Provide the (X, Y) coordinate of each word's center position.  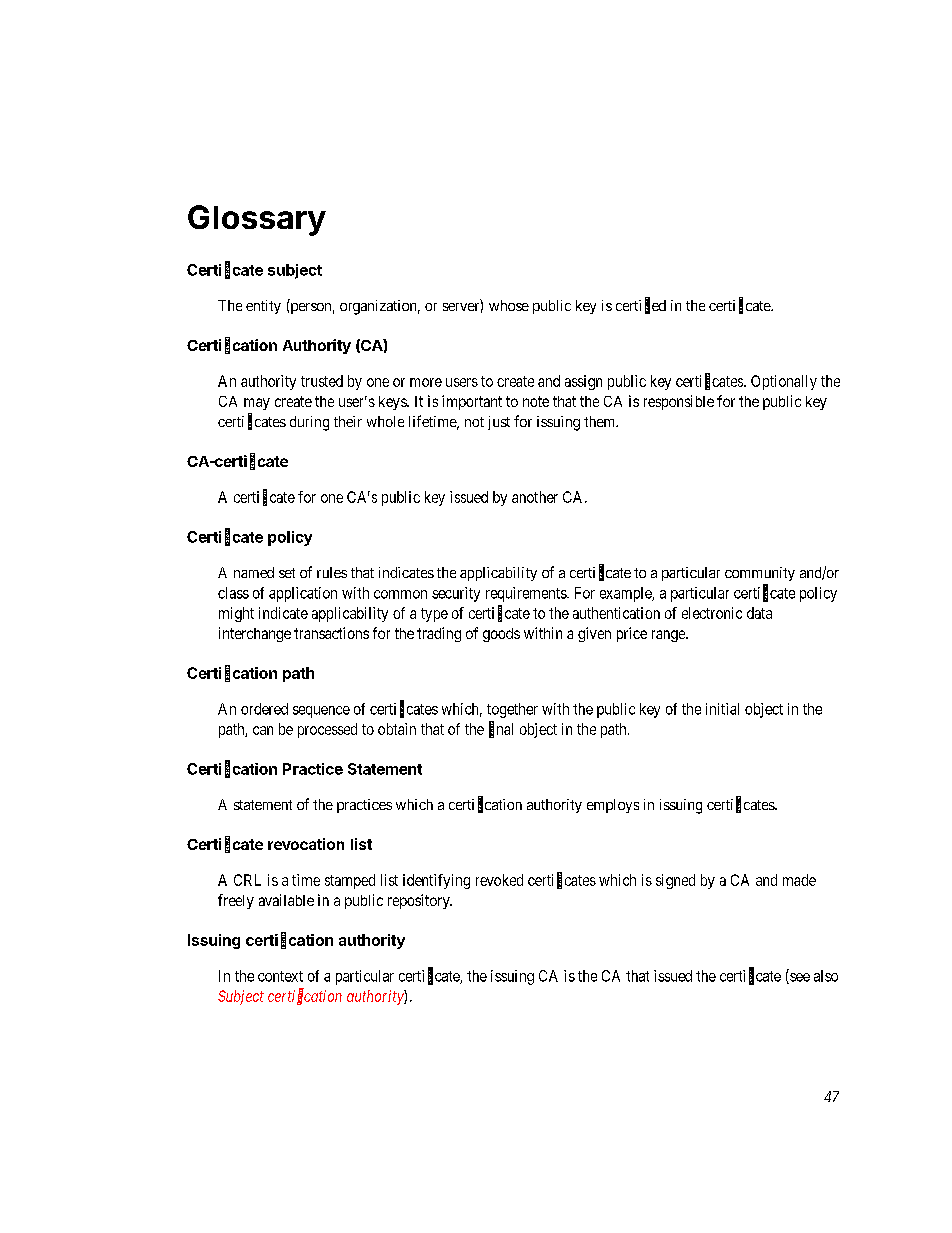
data (759, 613)
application (303, 594)
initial (722, 709)
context (280, 976)
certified (641, 306)
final (501, 729)
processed (327, 730)
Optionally (784, 382)
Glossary (257, 220)
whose (509, 305)
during (309, 423)
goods (501, 635)
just (499, 423)
